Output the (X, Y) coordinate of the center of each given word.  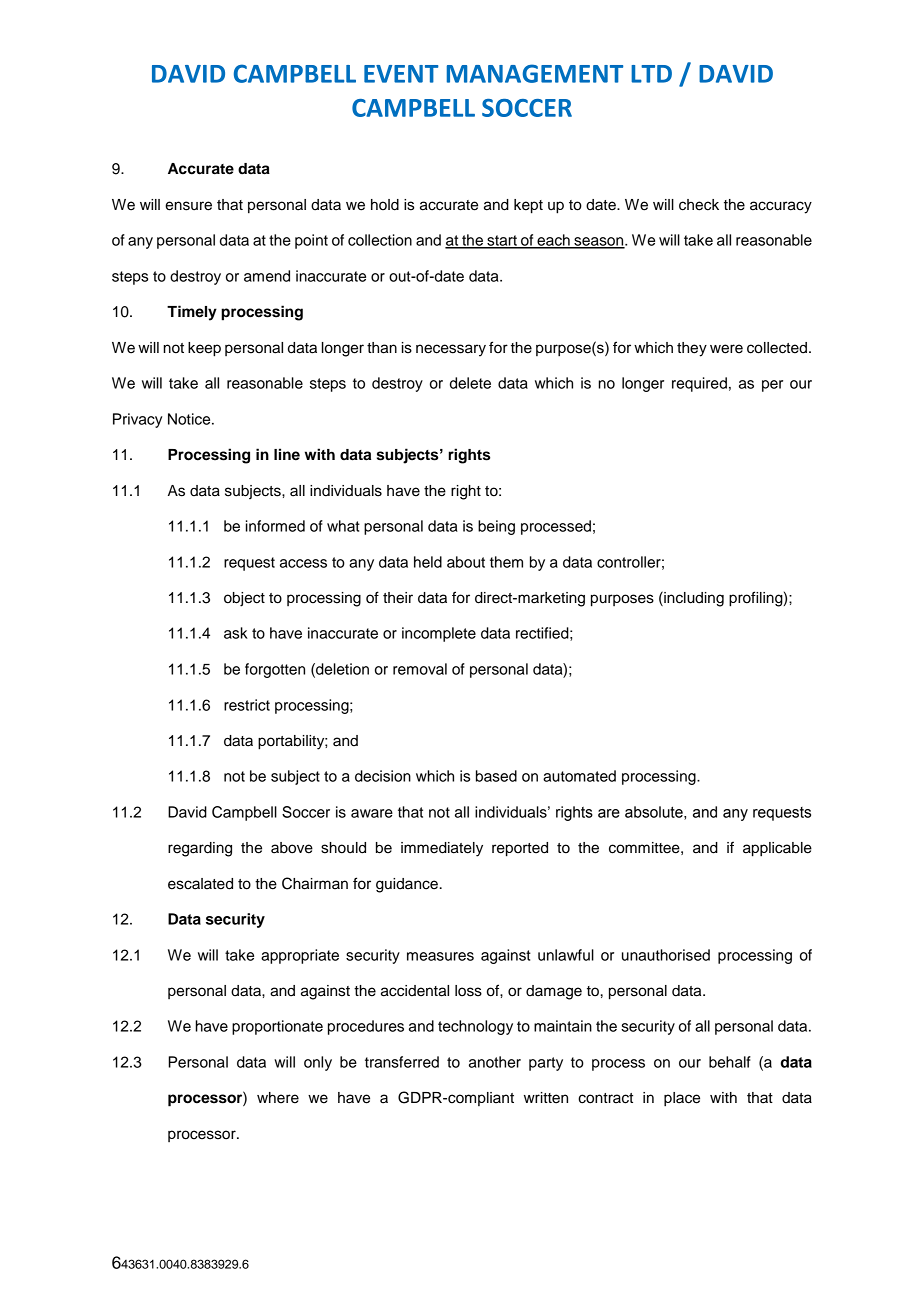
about (466, 562)
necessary (451, 350)
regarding (200, 849)
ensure (188, 206)
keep (204, 349)
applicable (777, 849)
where (278, 1098)
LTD (651, 74)
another (495, 1062)
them (506, 562)
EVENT (401, 74)
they (692, 349)
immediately (442, 849)
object (244, 599)
